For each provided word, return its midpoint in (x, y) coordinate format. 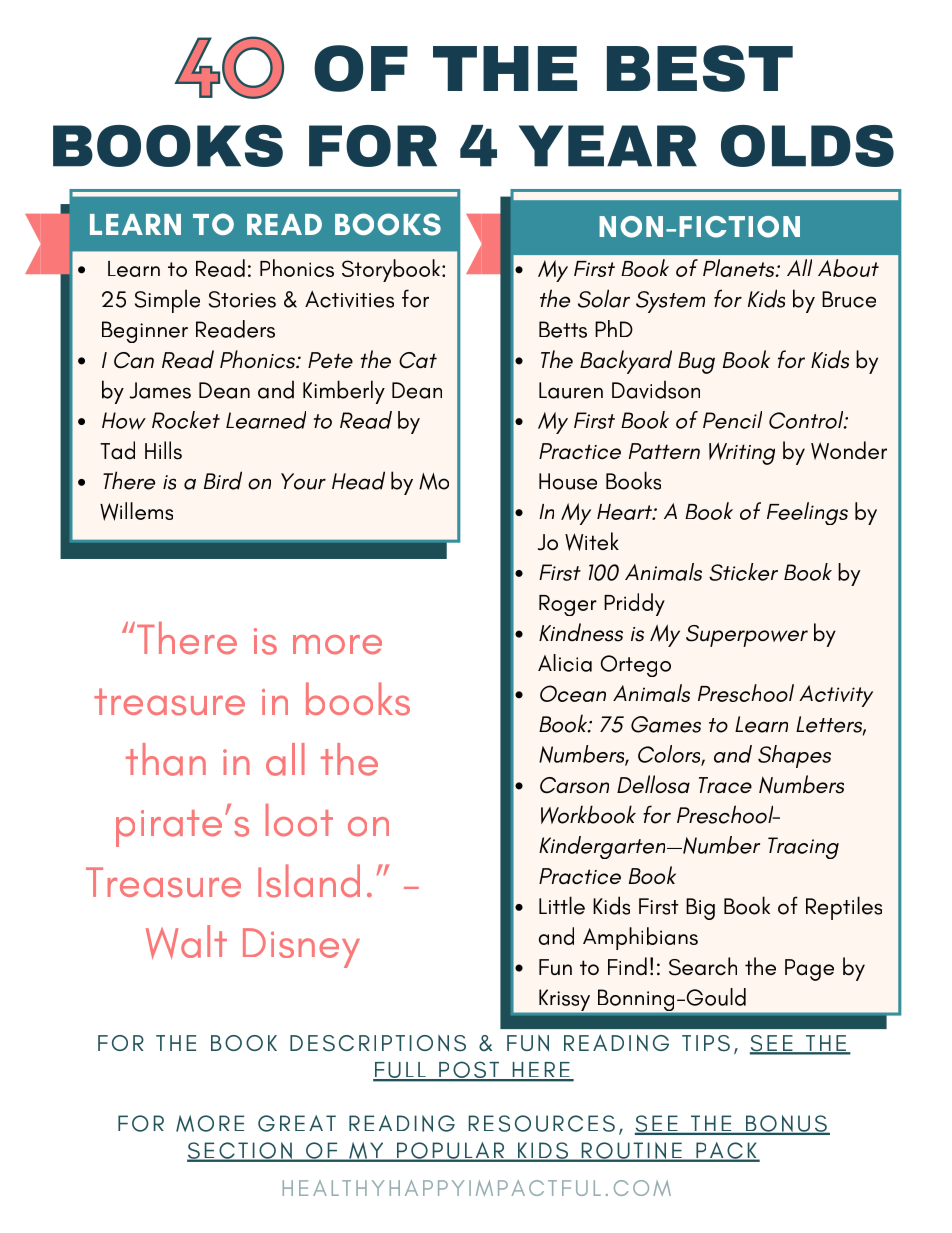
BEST (700, 68)
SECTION (240, 1152)
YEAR (608, 146)
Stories (242, 299)
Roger (568, 605)
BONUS (786, 1125)
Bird (223, 480)
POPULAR (451, 1151)
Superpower (747, 636)
